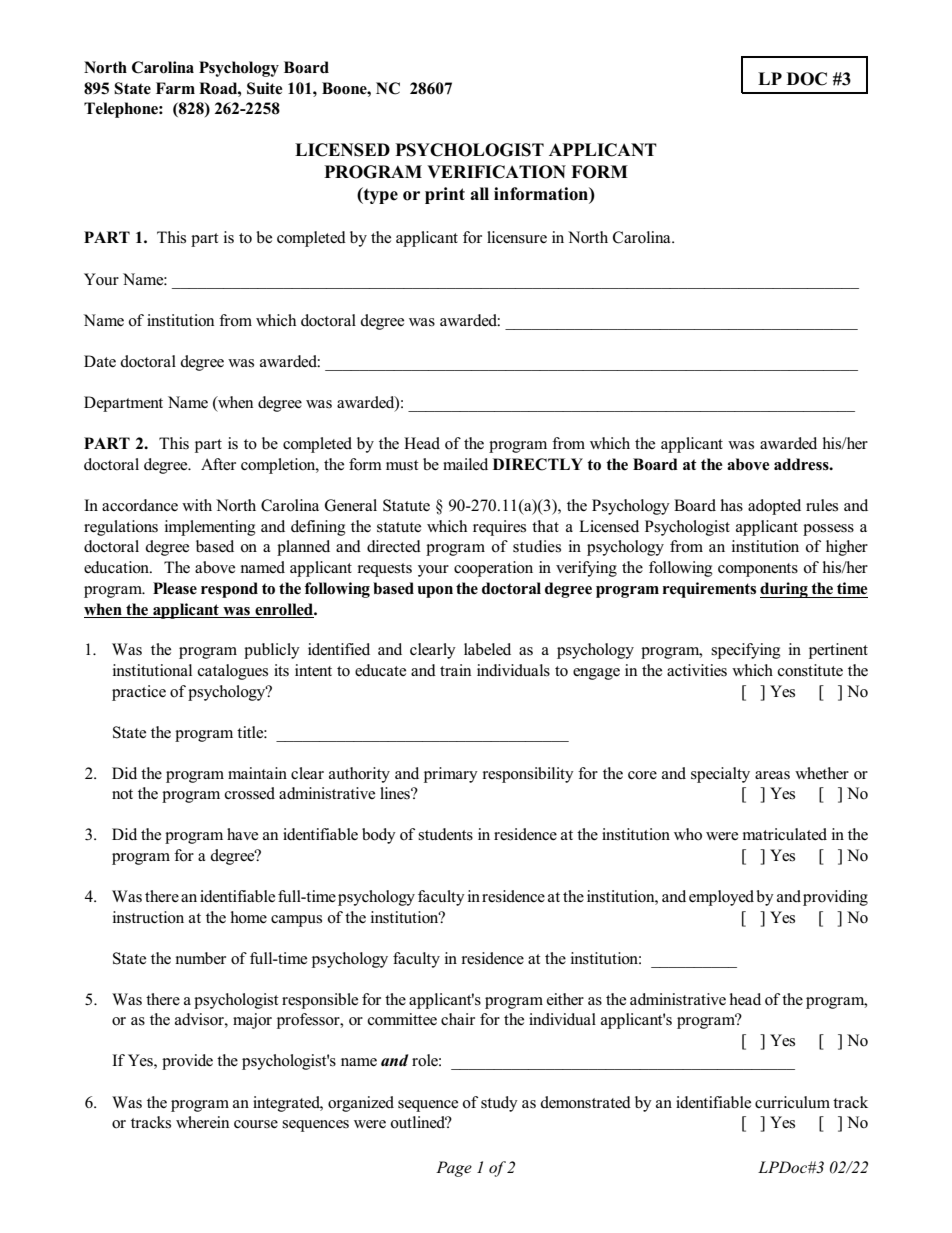  What do you see at coordinates (202, 1122) in the screenshot?
I see `wherein` at bounding box center [202, 1122].
